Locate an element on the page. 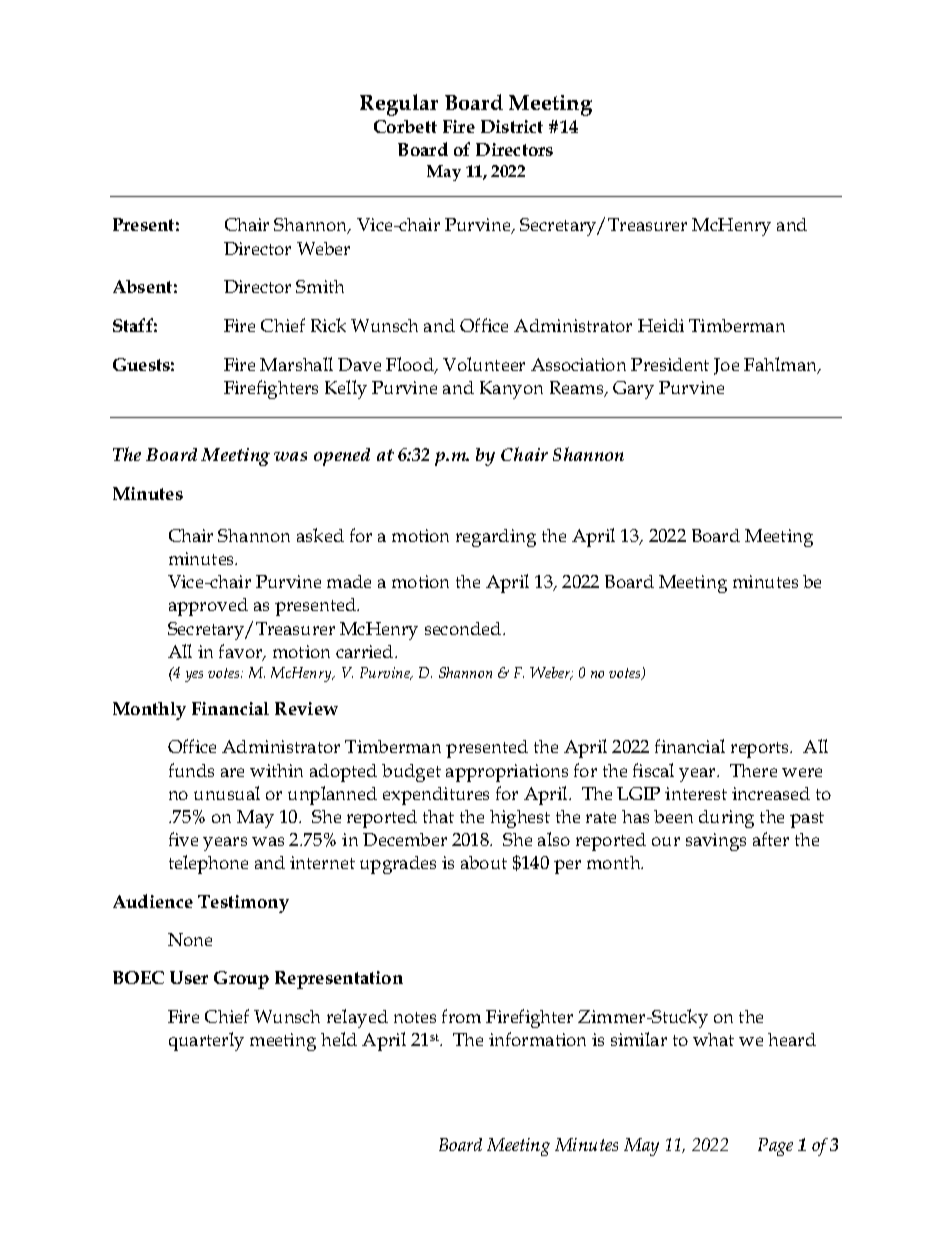 This document has width=952, height=1233. Testimony is located at coordinates (243, 904).
